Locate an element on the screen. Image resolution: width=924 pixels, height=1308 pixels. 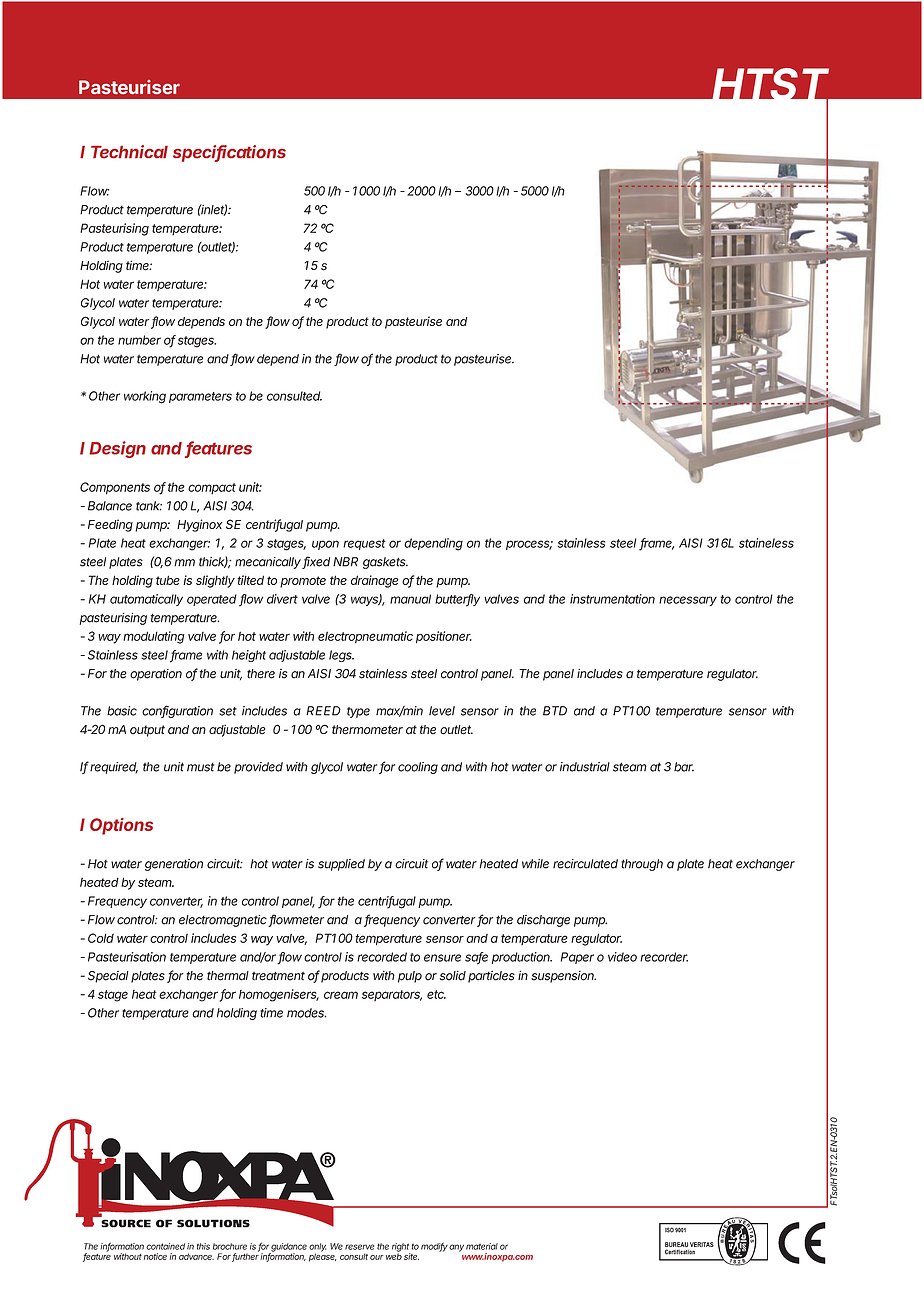
through is located at coordinates (642, 865).
